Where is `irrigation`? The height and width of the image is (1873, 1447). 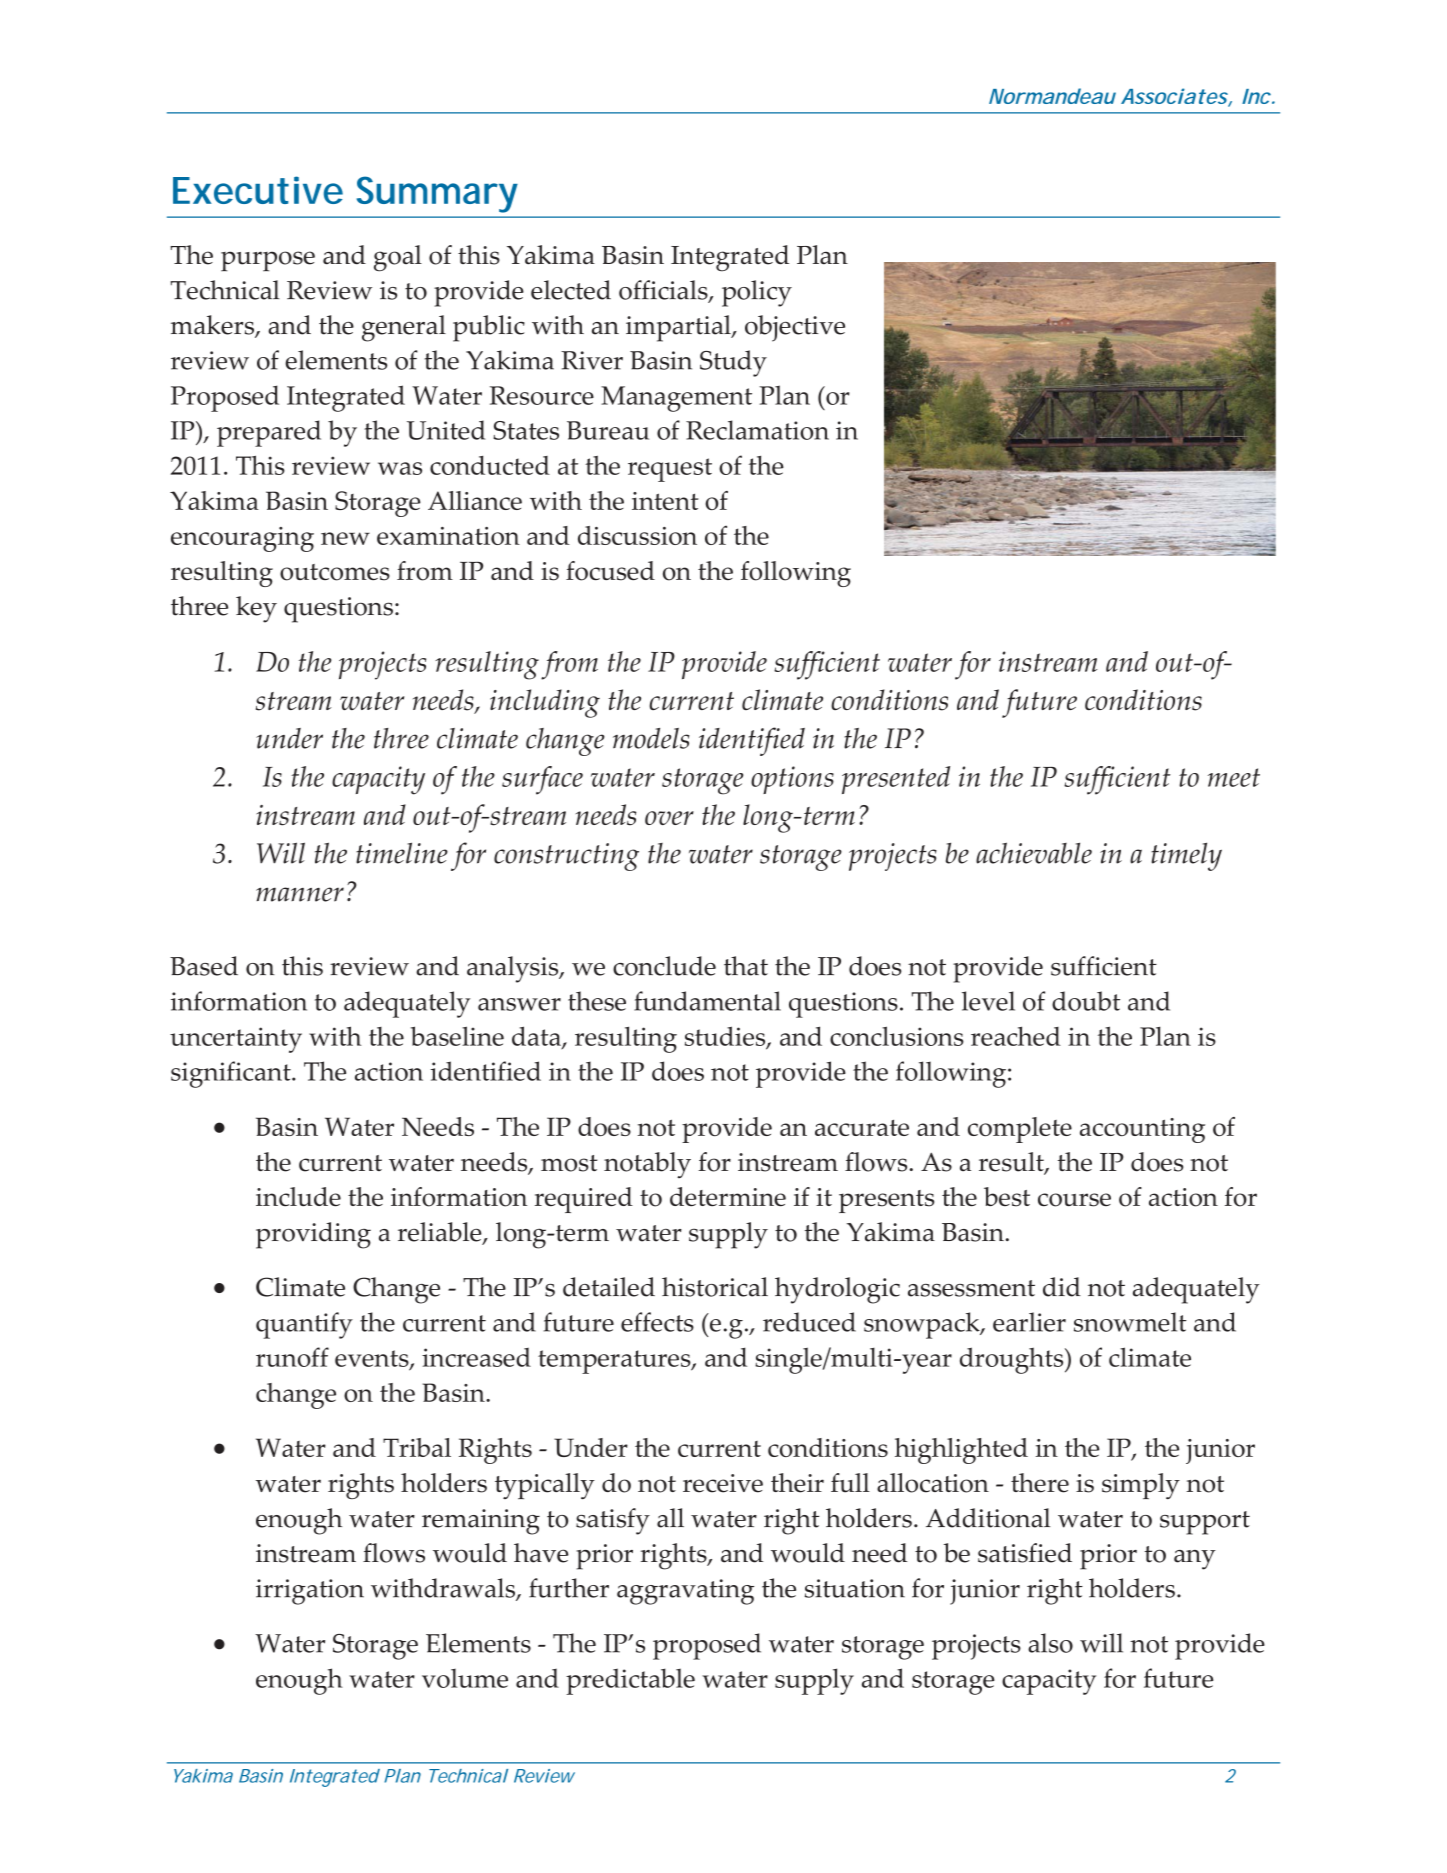 irrigation is located at coordinates (310, 1592).
